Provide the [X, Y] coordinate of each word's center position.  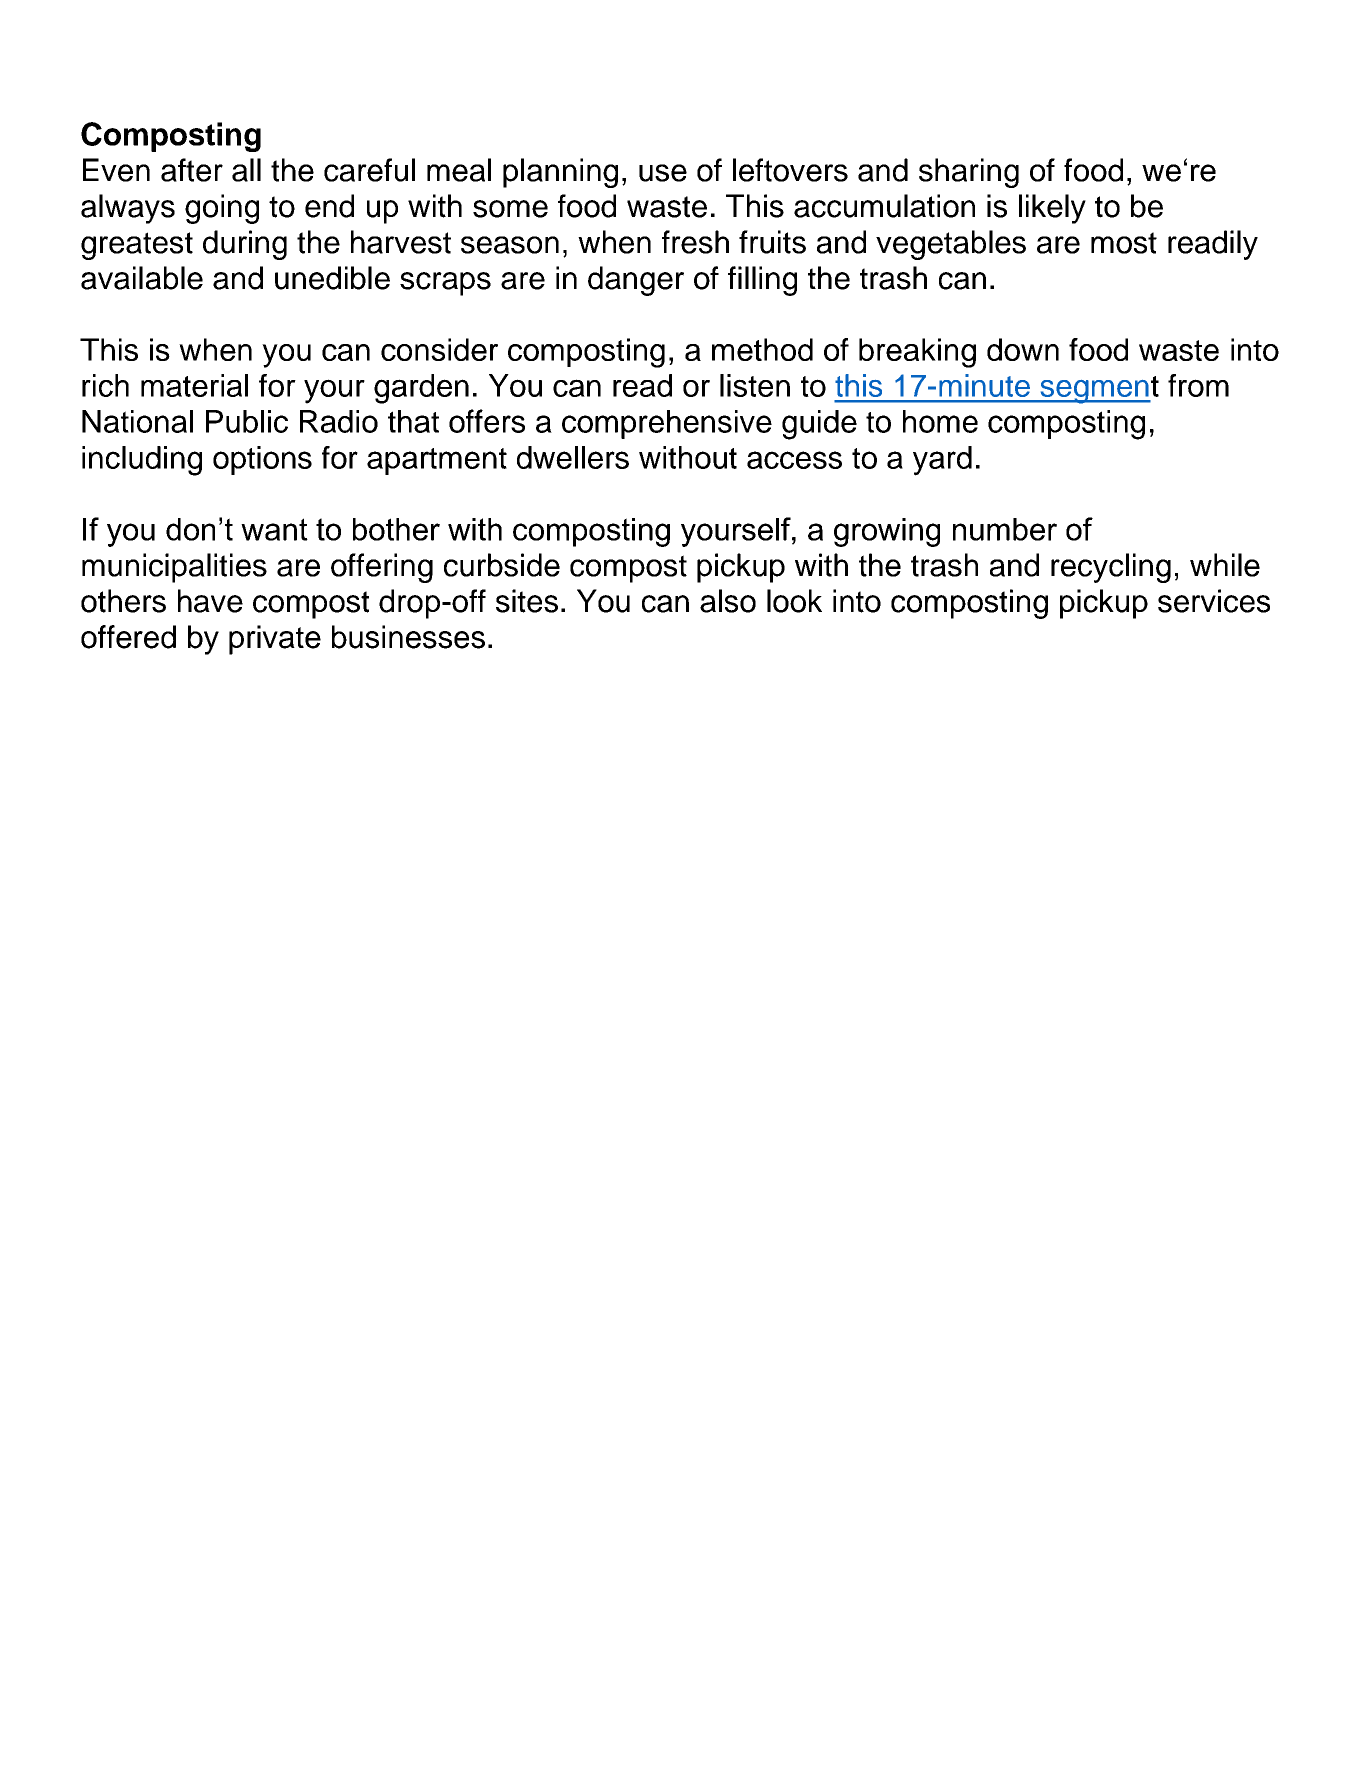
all [246, 170]
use [663, 173]
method [762, 349]
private [275, 640]
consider [439, 349]
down [1023, 349]
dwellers [573, 457]
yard [942, 461]
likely [1052, 209]
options [262, 460]
